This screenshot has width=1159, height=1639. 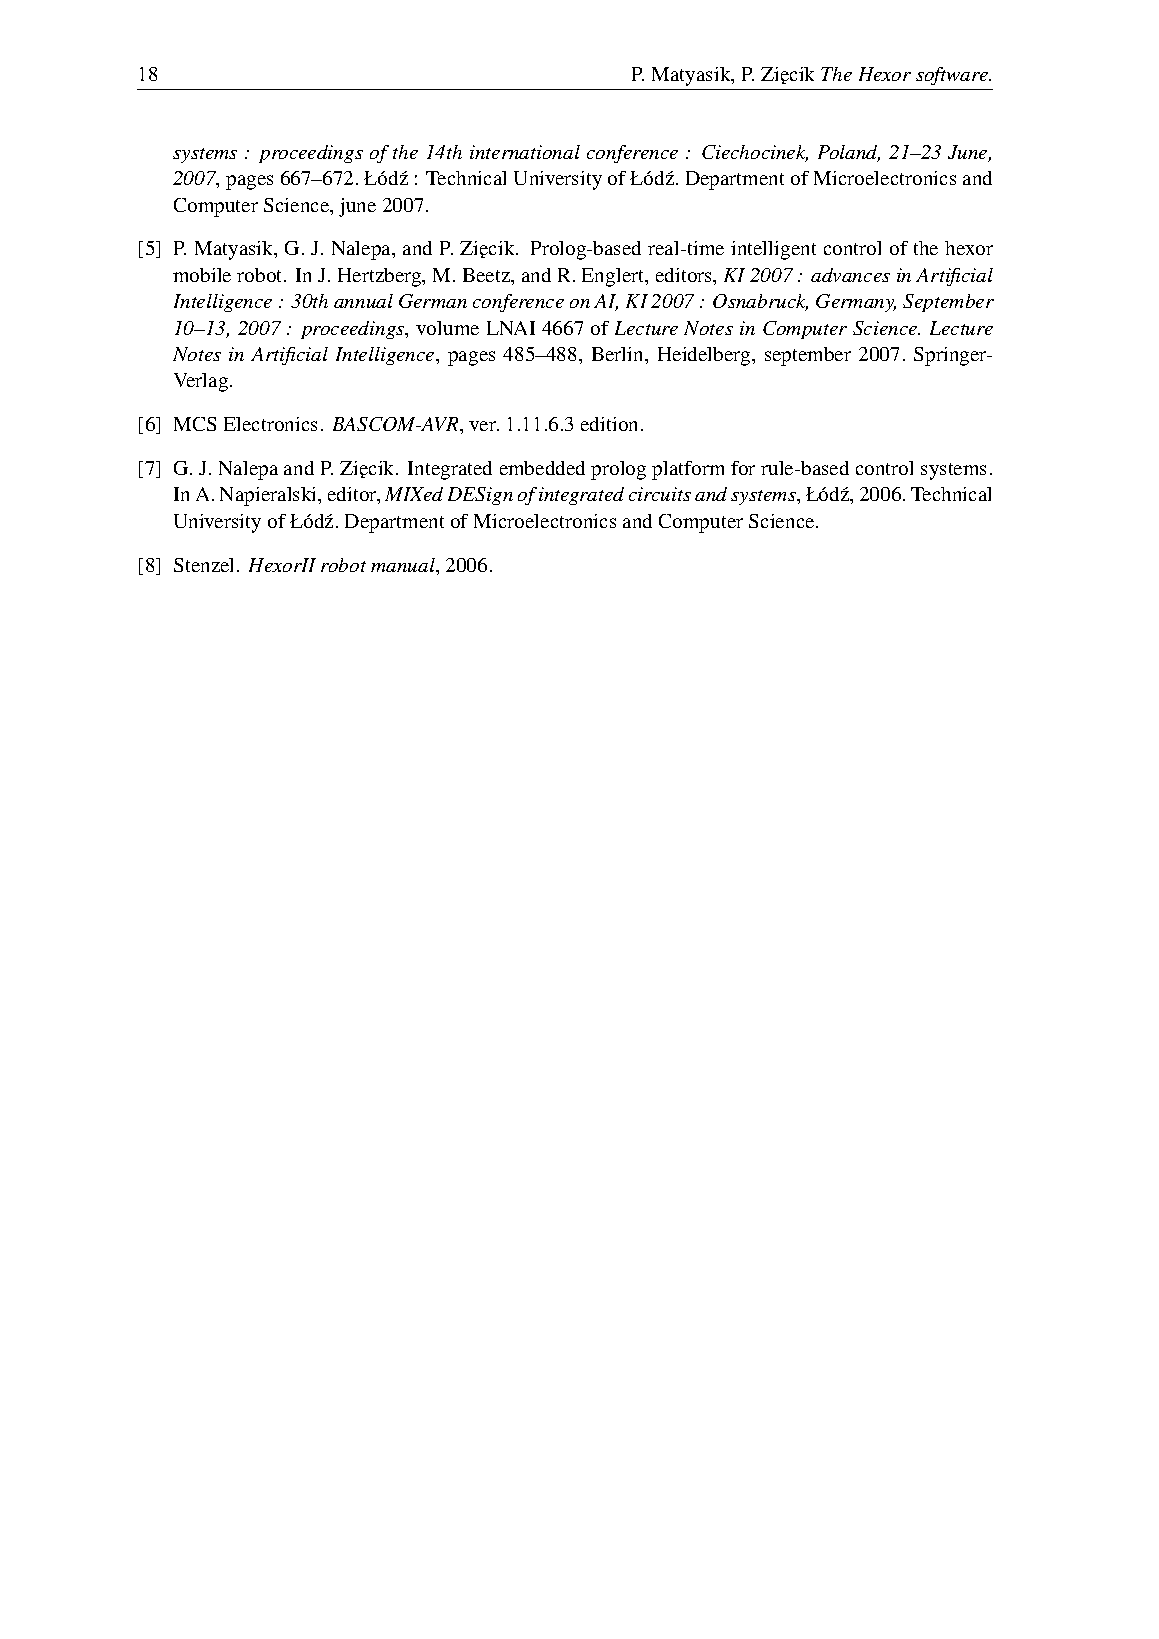 What do you see at coordinates (525, 152) in the screenshot?
I see `international` at bounding box center [525, 152].
